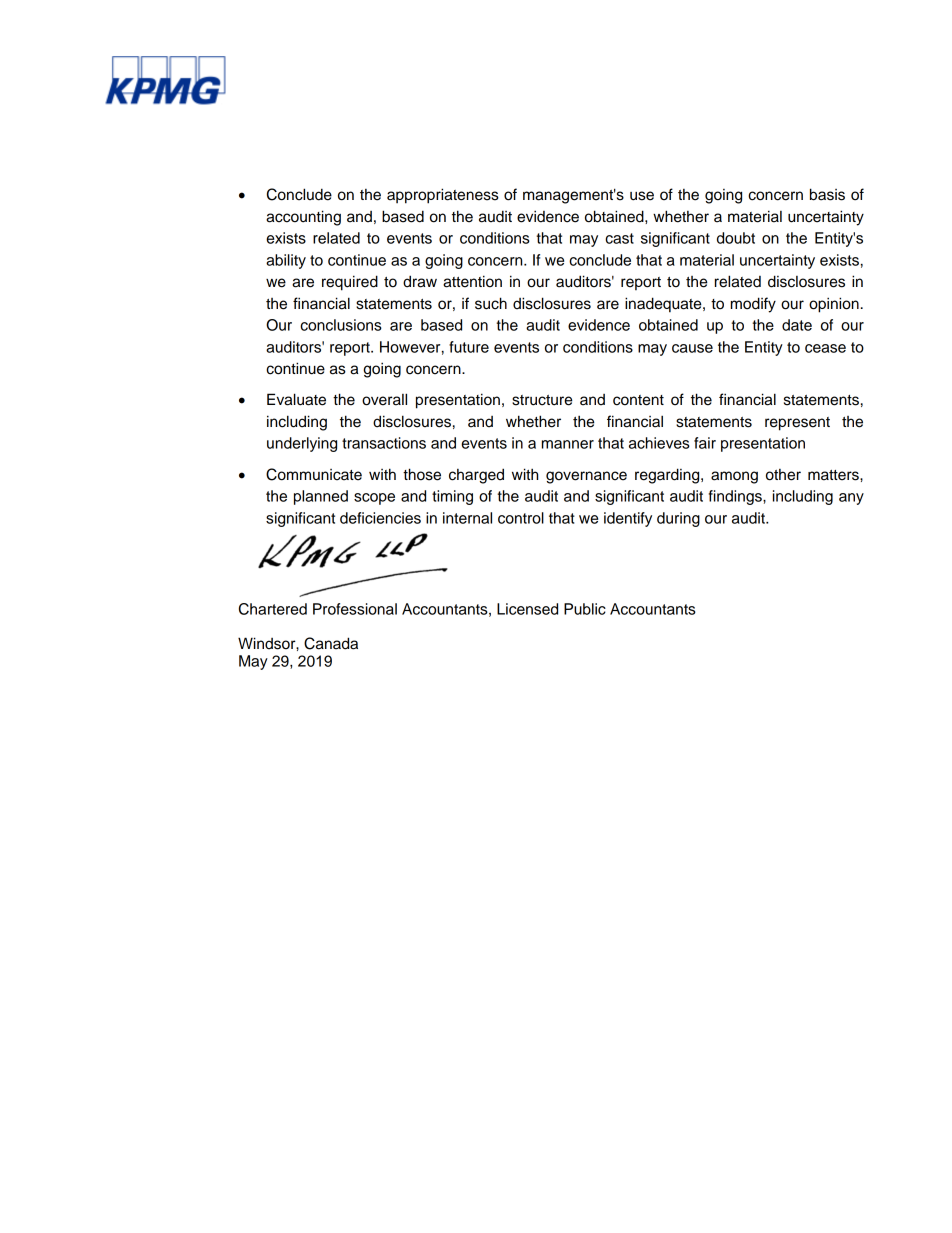 This screenshot has height=1233, width=952. What do you see at coordinates (491, 303) in the screenshot?
I see `such` at bounding box center [491, 303].
